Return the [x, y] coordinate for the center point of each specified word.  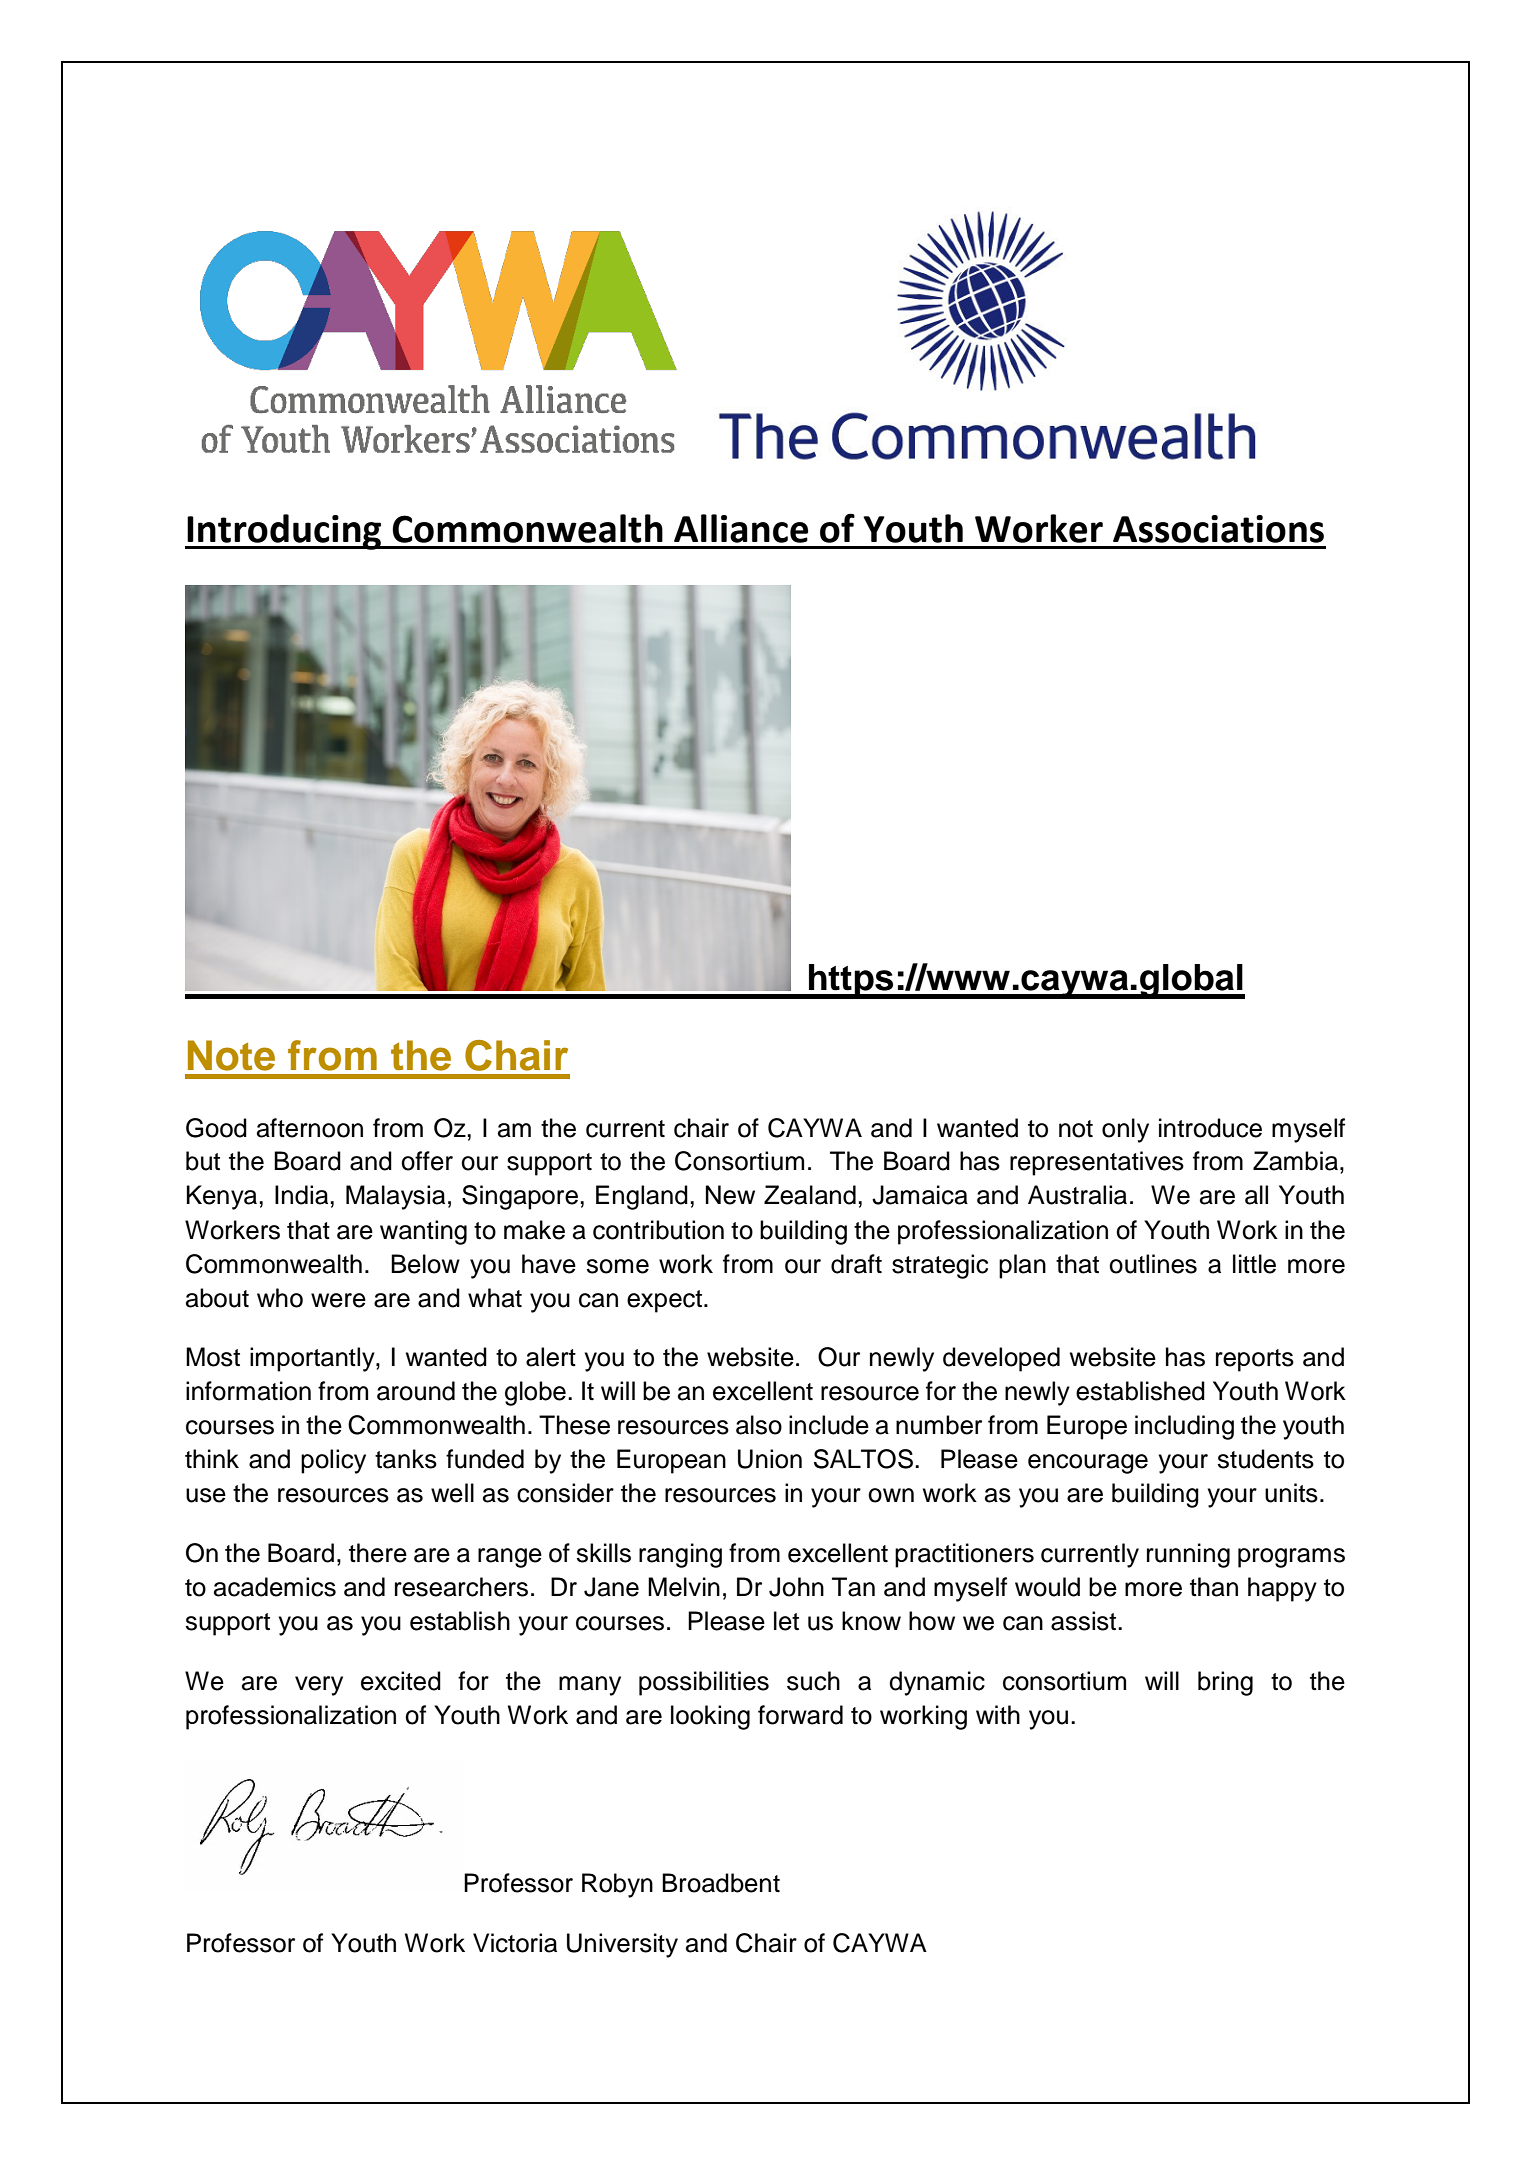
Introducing [285, 532]
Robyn [617, 1885]
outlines [1153, 1264]
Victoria [515, 1943]
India [303, 1195]
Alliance [741, 528]
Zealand [810, 1195]
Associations [1218, 529]
